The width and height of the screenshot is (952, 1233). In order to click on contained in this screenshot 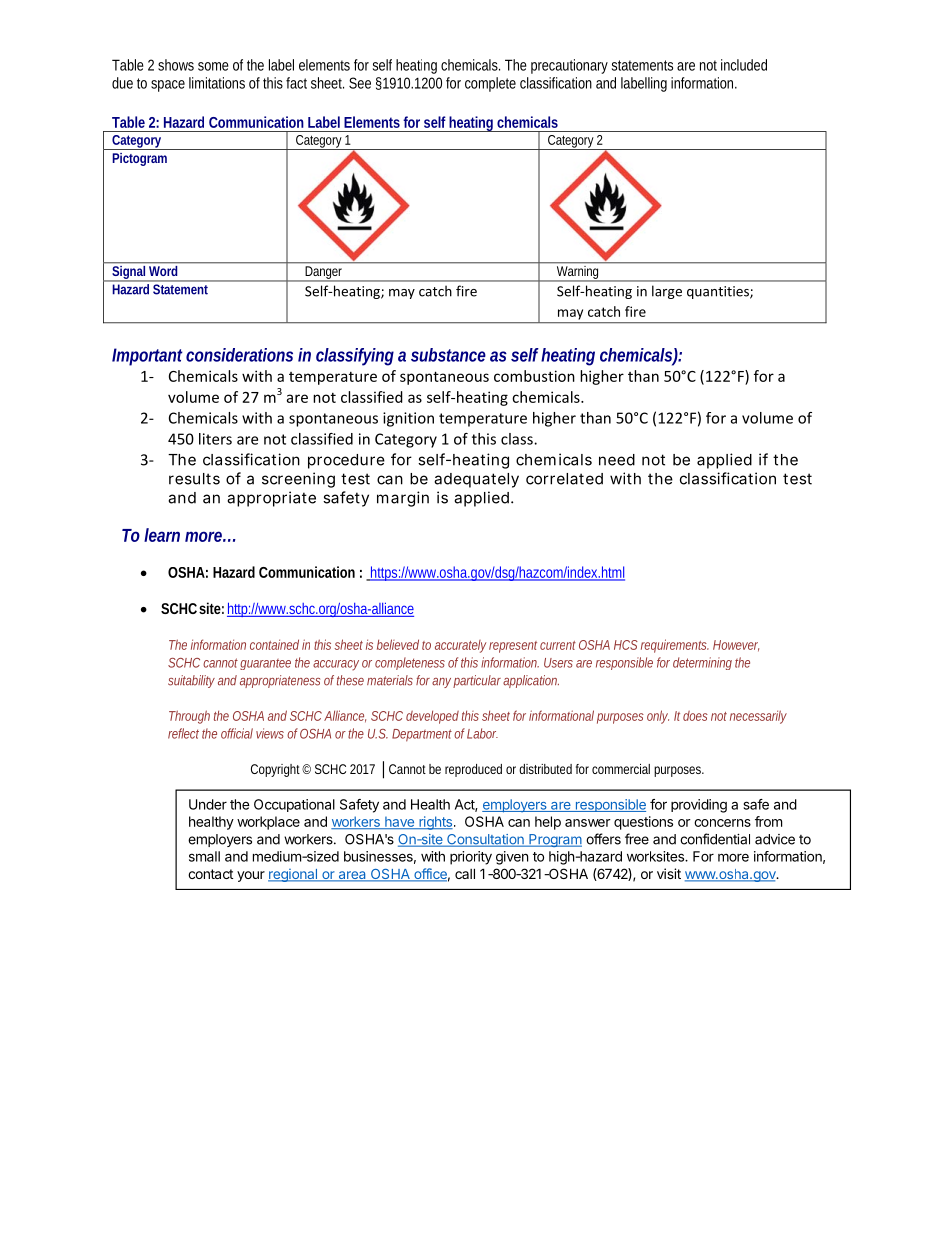, I will do `click(274, 644)`.
